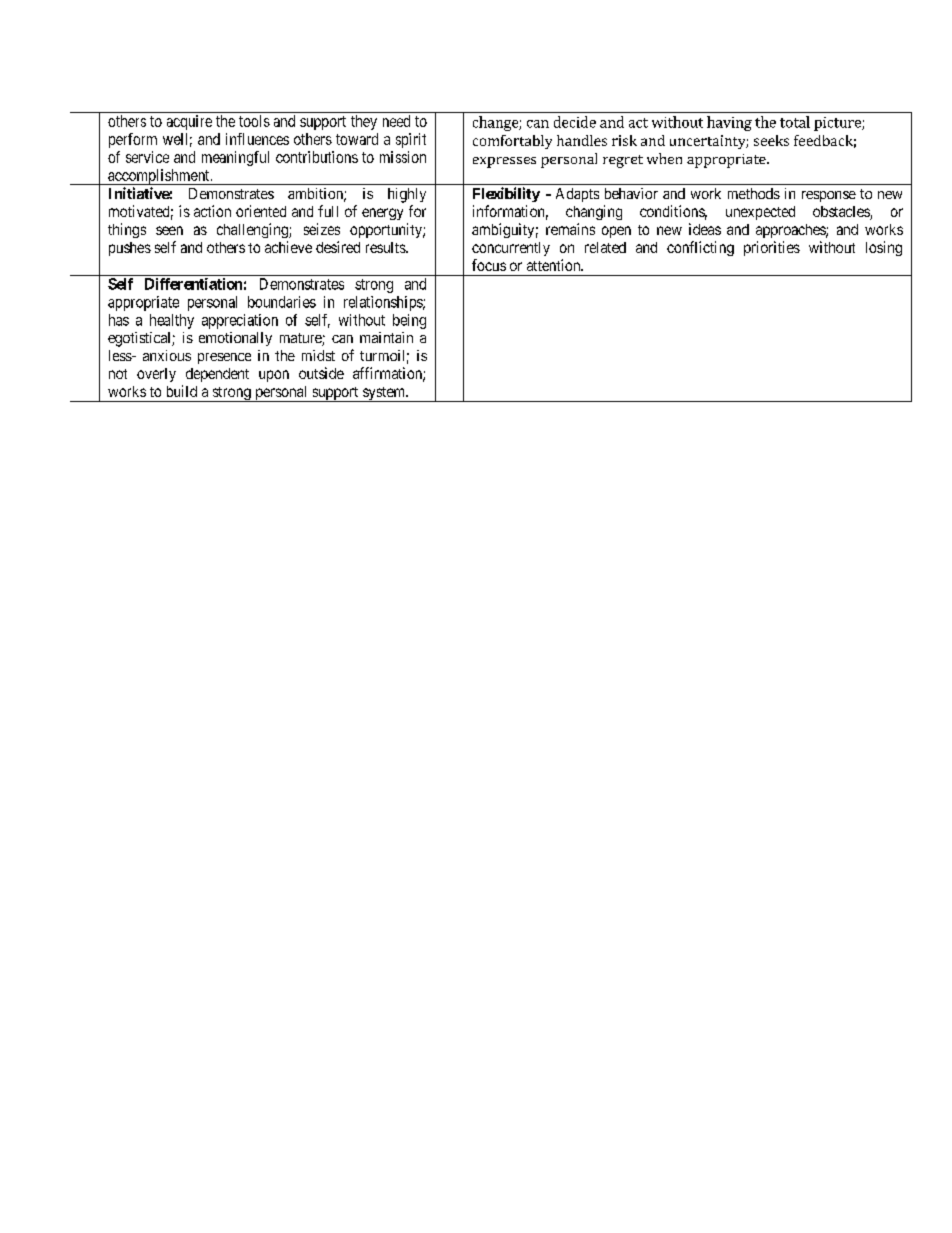 This screenshot has height=1233, width=952. What do you see at coordinates (254, 121) in the screenshot?
I see `tools` at bounding box center [254, 121].
